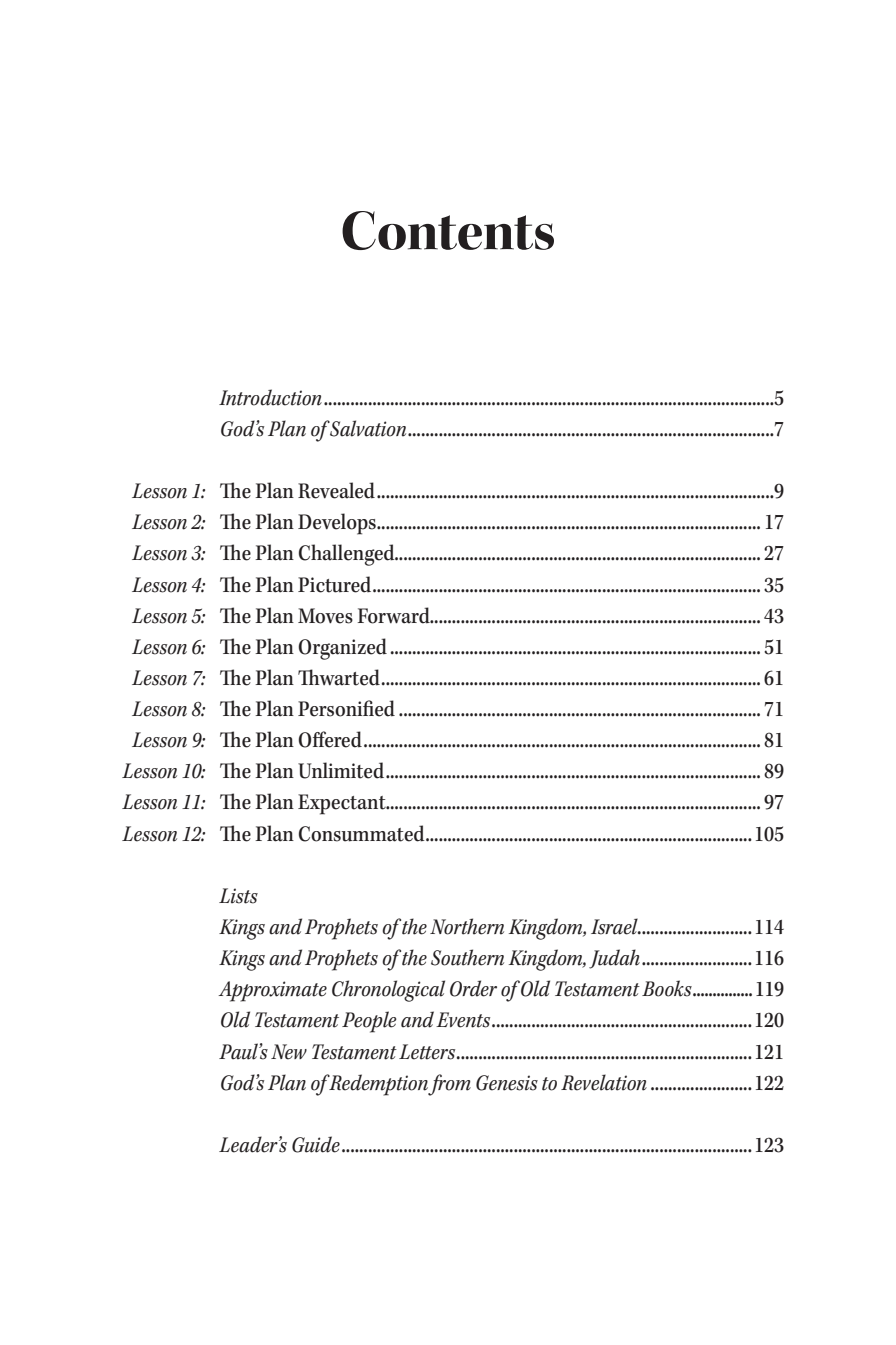 This screenshot has height=1345, width=896. I want to click on Chronological, so click(388, 991).
